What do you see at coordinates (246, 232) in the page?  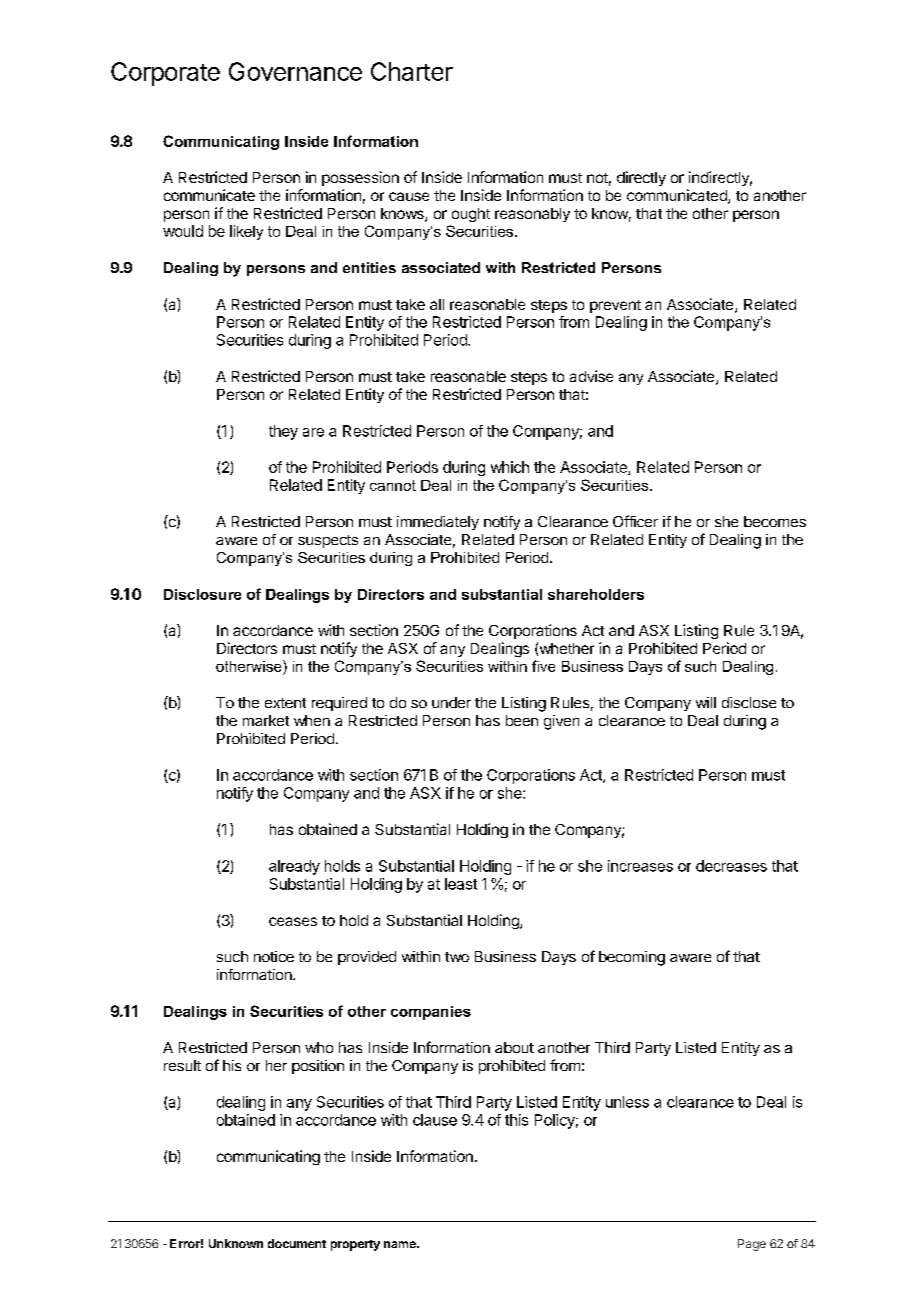 I see `likely` at bounding box center [246, 232].
